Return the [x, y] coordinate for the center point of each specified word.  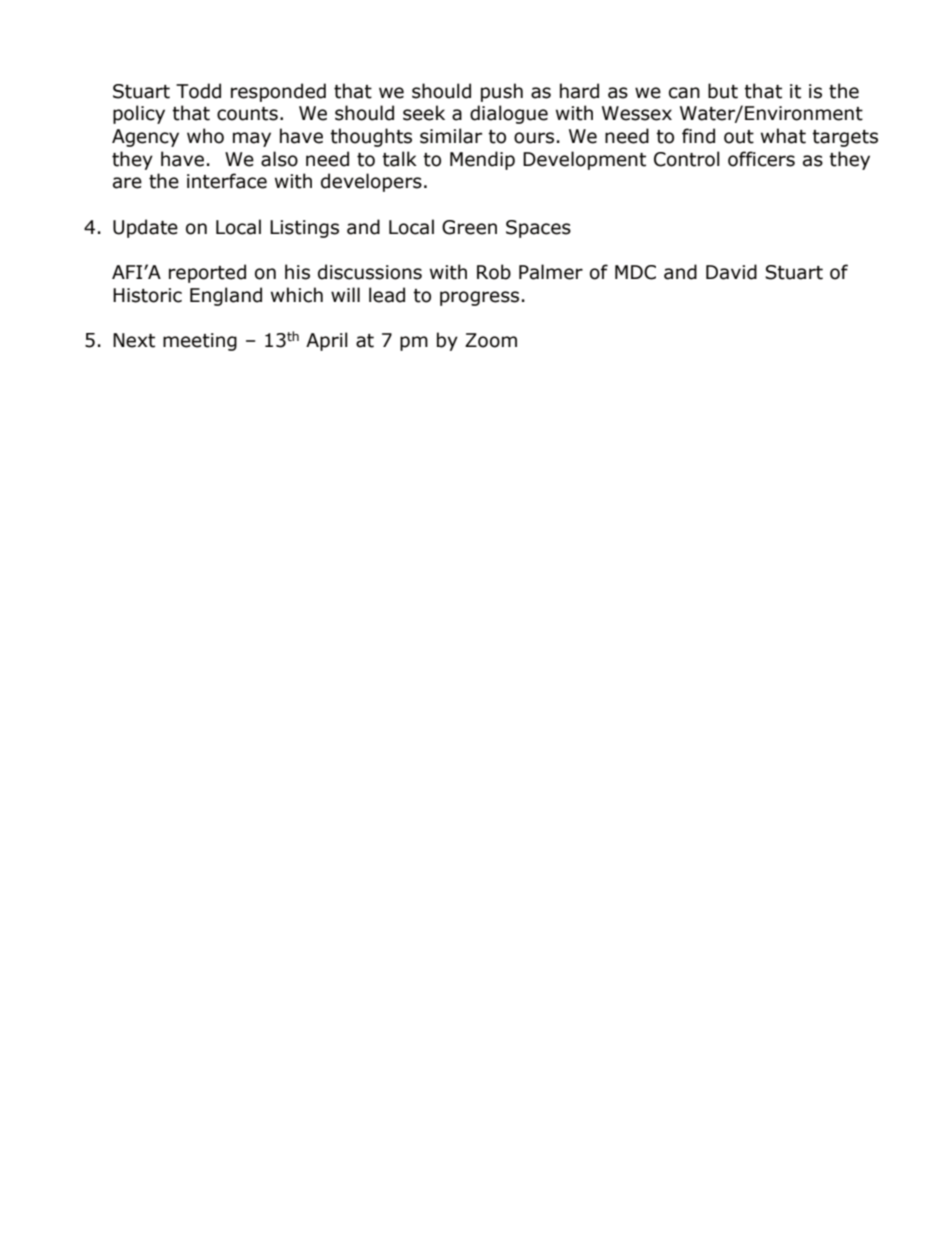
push [502, 92]
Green [469, 227]
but [723, 91]
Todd [198, 91]
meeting [200, 342]
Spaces [538, 229]
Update [145, 228]
